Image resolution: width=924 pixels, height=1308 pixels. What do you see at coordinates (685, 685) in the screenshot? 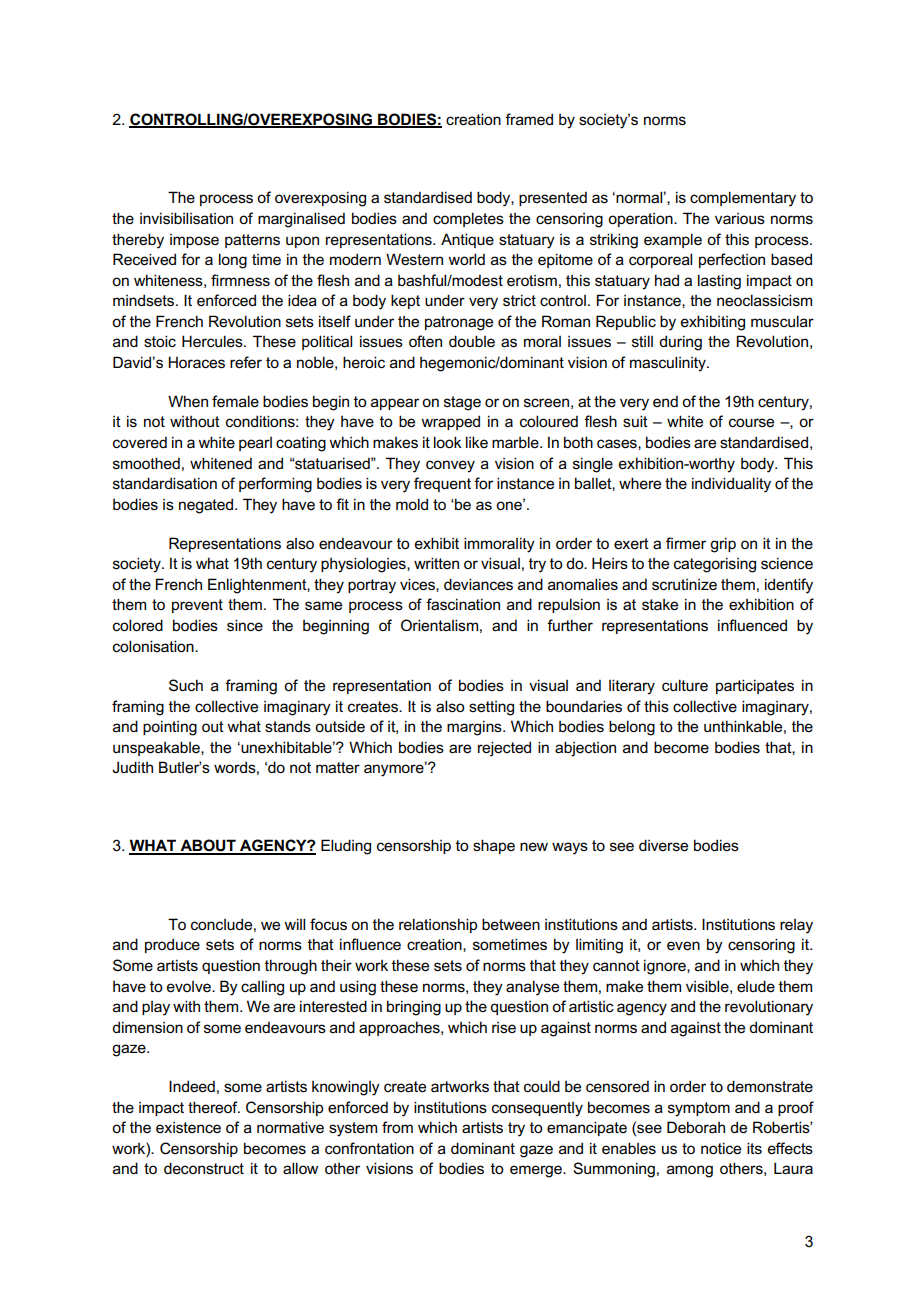
I see `culture` at bounding box center [685, 685].
